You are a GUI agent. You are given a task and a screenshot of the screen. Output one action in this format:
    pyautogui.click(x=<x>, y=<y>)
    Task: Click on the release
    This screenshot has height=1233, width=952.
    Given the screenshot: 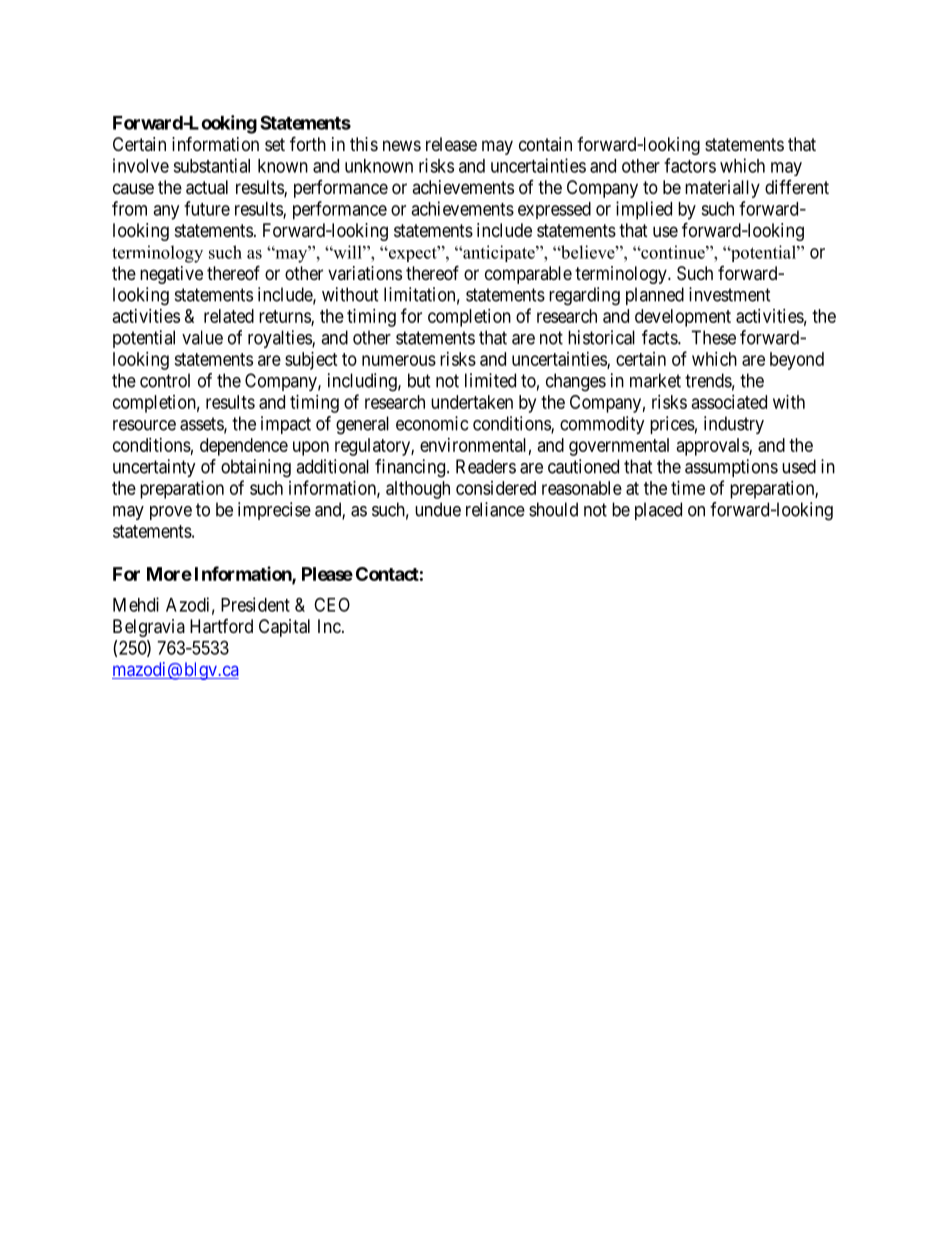 What is the action you would take?
    pyautogui.click(x=451, y=144)
